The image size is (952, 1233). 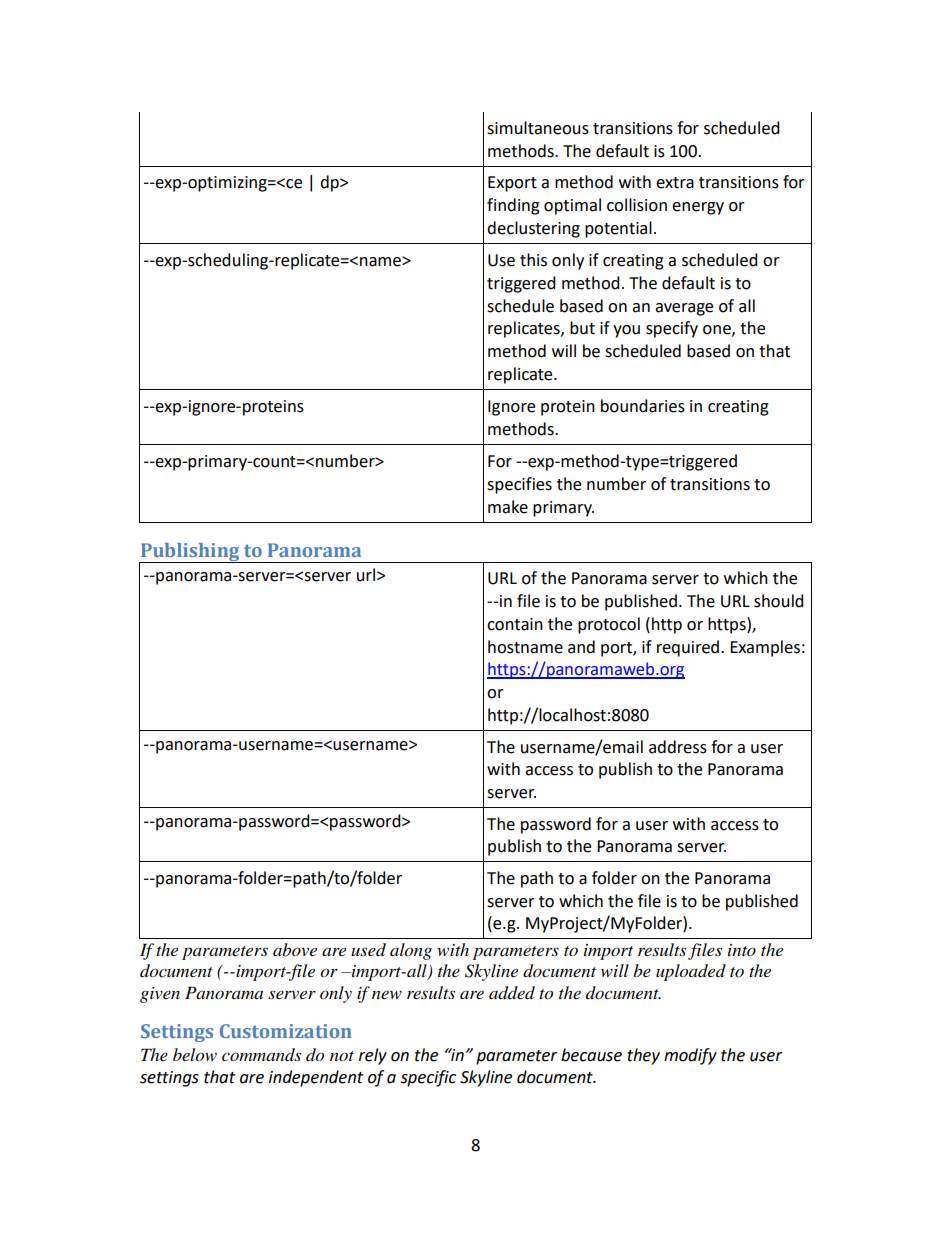 What do you see at coordinates (411, 951) in the screenshot?
I see `along` at bounding box center [411, 951].
